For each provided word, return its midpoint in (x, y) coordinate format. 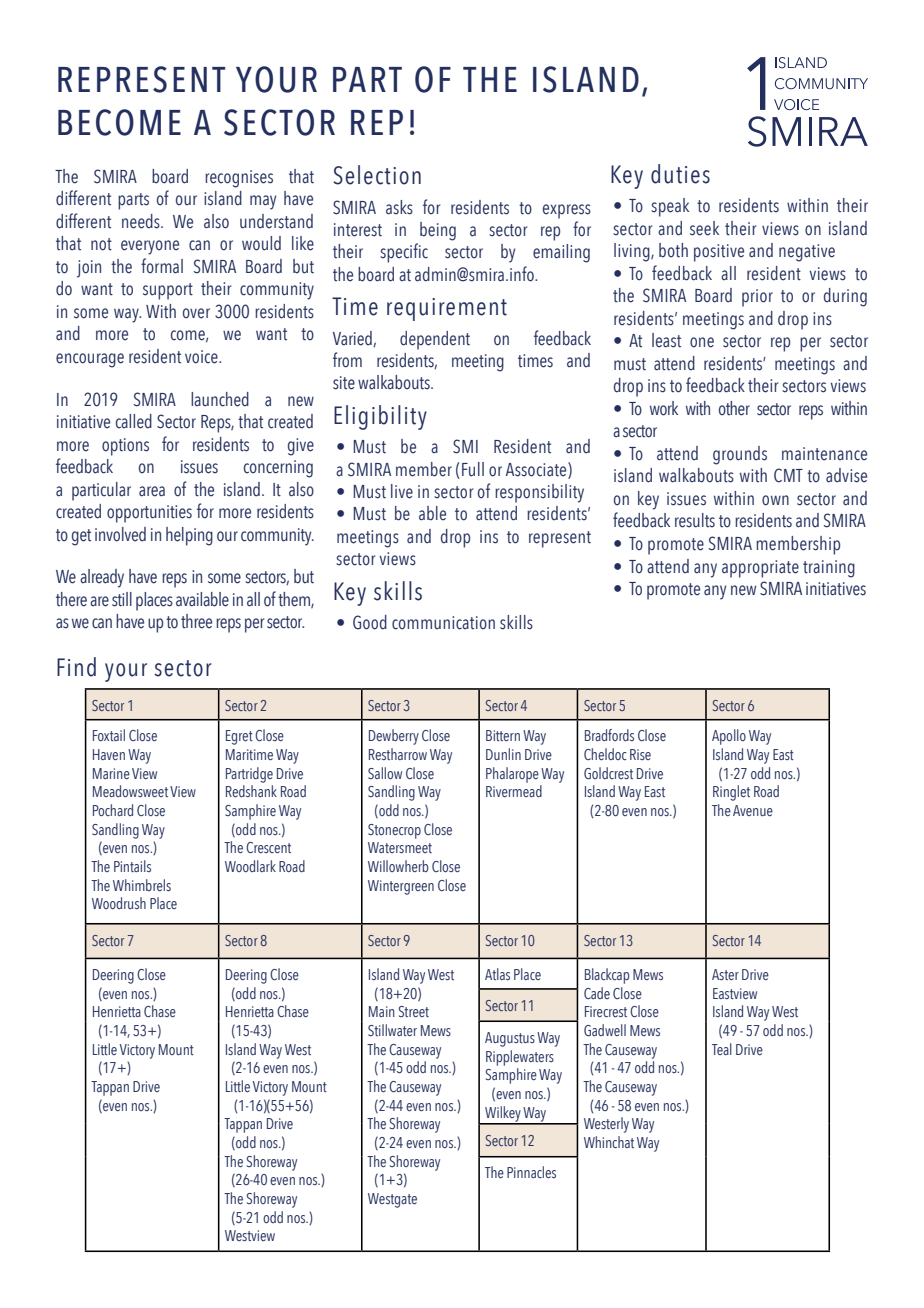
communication (443, 623)
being (438, 231)
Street (414, 1011)
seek (704, 228)
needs (142, 221)
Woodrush (119, 903)
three (196, 621)
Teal (722, 1049)
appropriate (760, 569)
